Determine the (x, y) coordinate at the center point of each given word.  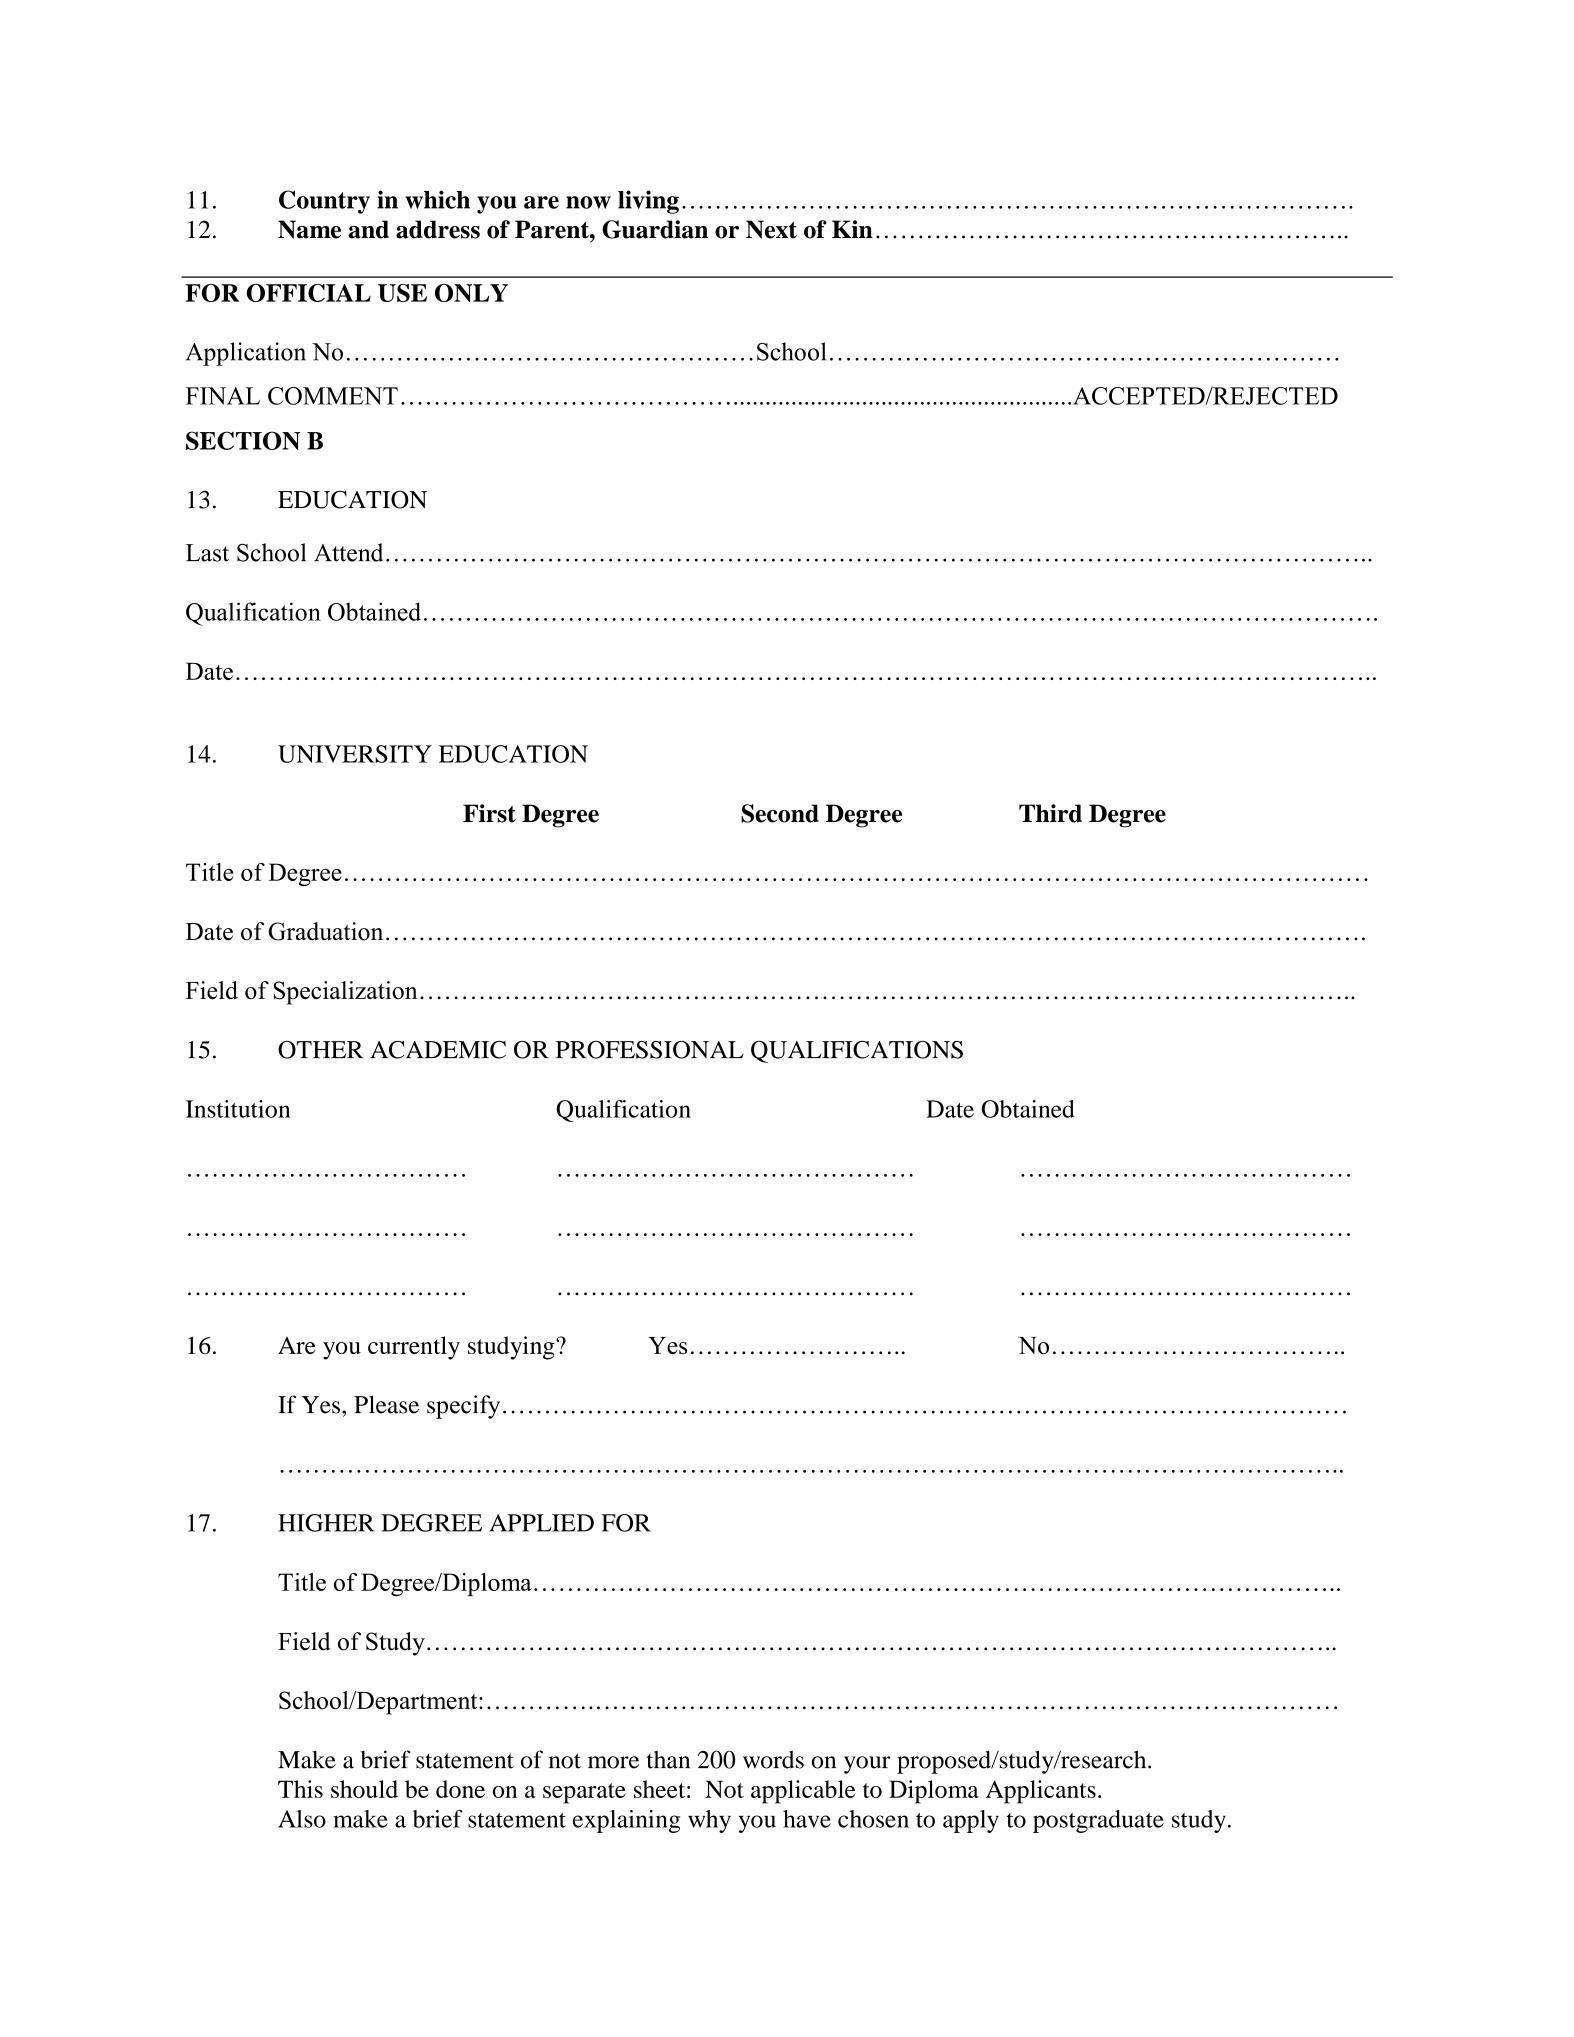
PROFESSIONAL (649, 1050)
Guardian (655, 229)
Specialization (345, 993)
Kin (852, 229)
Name (309, 229)
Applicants (1041, 1792)
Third (1050, 813)
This (300, 1789)
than (668, 1759)
